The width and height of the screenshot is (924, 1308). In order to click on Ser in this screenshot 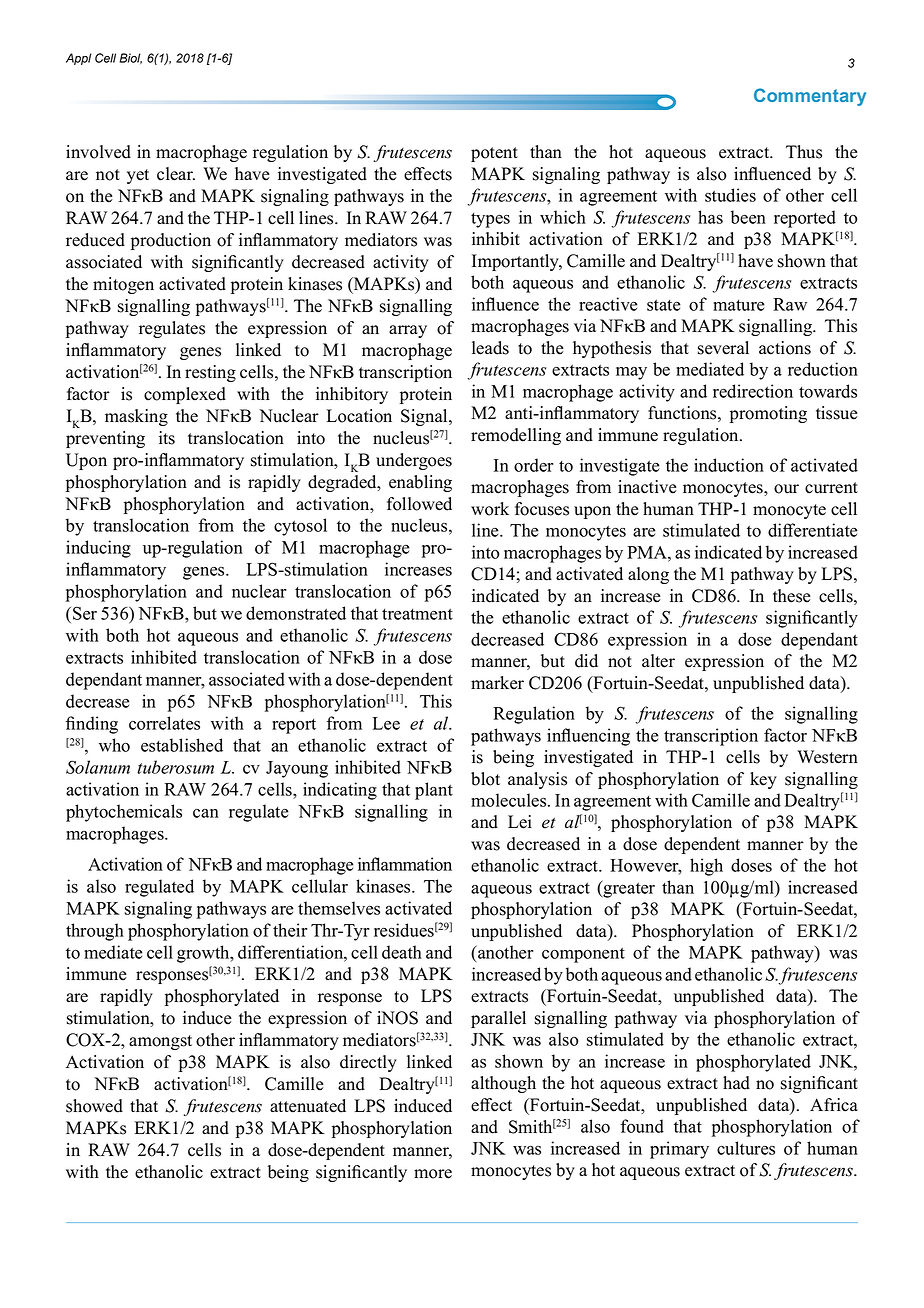, I will do `click(85, 613)`.
